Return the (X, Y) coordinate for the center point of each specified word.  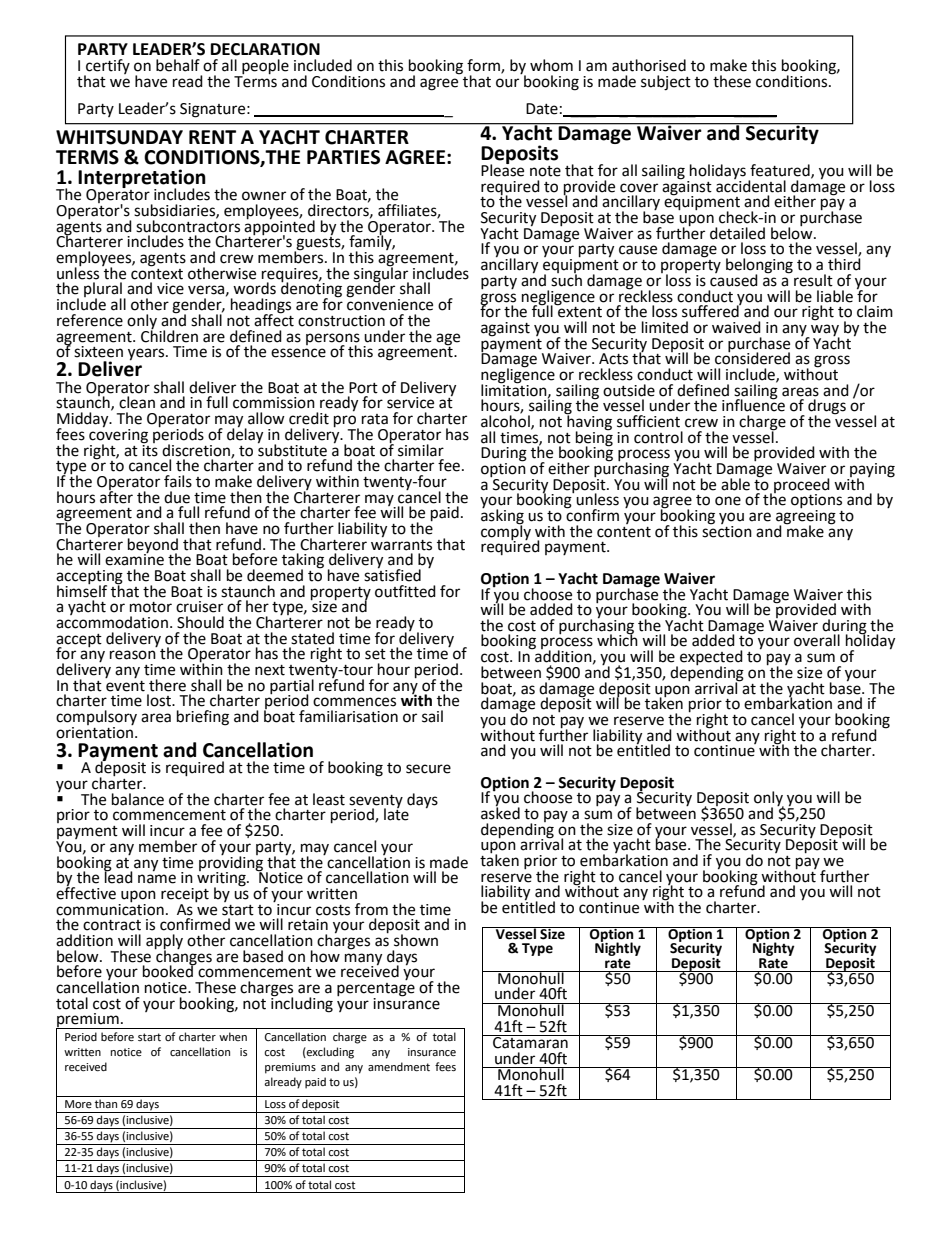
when (233, 1036)
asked (500, 812)
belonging (759, 267)
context (157, 273)
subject (666, 83)
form (484, 66)
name (157, 879)
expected (711, 659)
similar (421, 450)
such (566, 279)
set (375, 654)
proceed (802, 486)
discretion (197, 451)
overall (817, 640)
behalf (178, 65)
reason (133, 655)
